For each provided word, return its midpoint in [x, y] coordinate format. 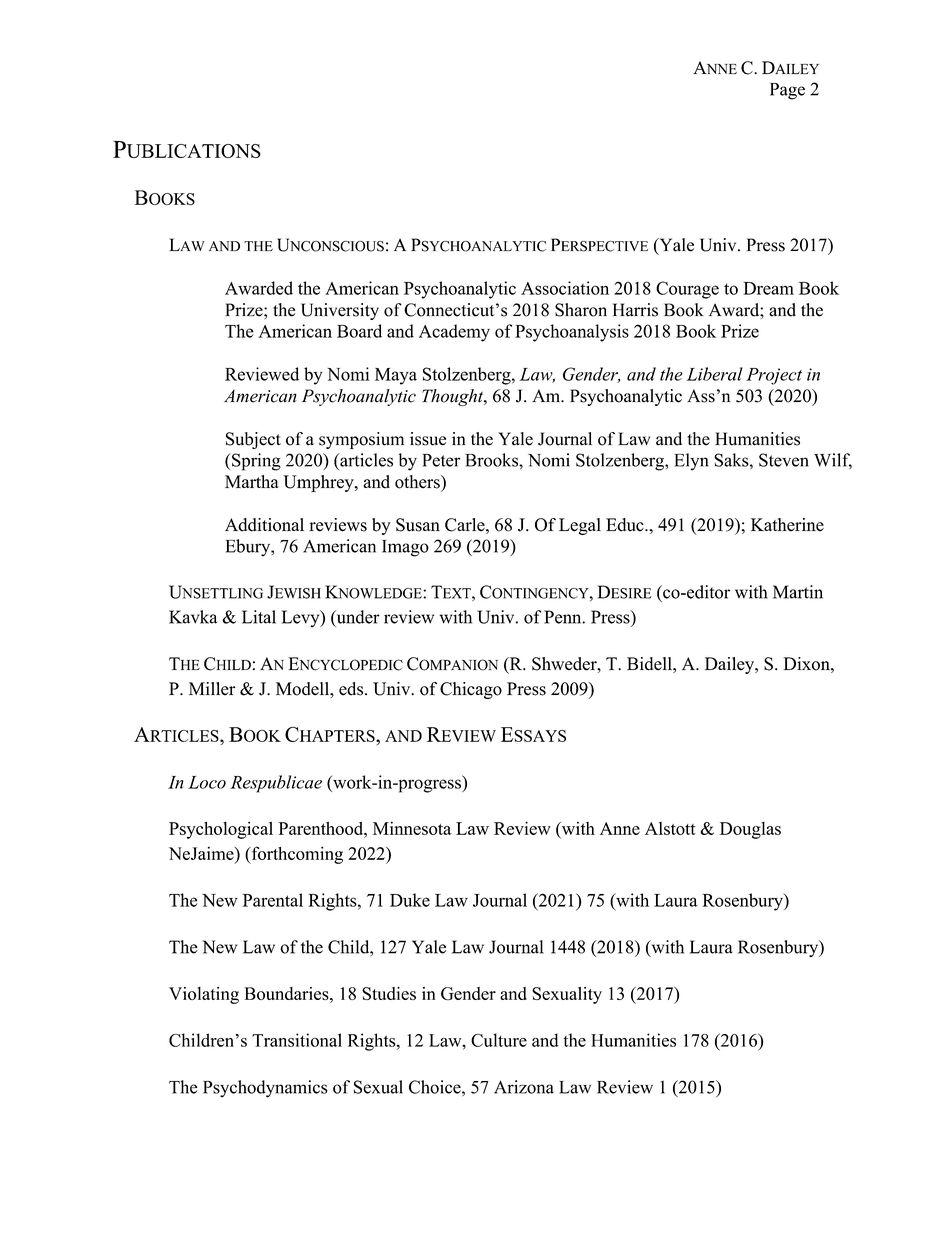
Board [359, 331]
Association [565, 288]
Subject [253, 440]
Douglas [750, 830]
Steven [784, 460]
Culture [499, 1040]
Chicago [471, 690]
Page [787, 91]
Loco [207, 782]
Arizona [524, 1087]
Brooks [492, 460]
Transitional [297, 1040]
